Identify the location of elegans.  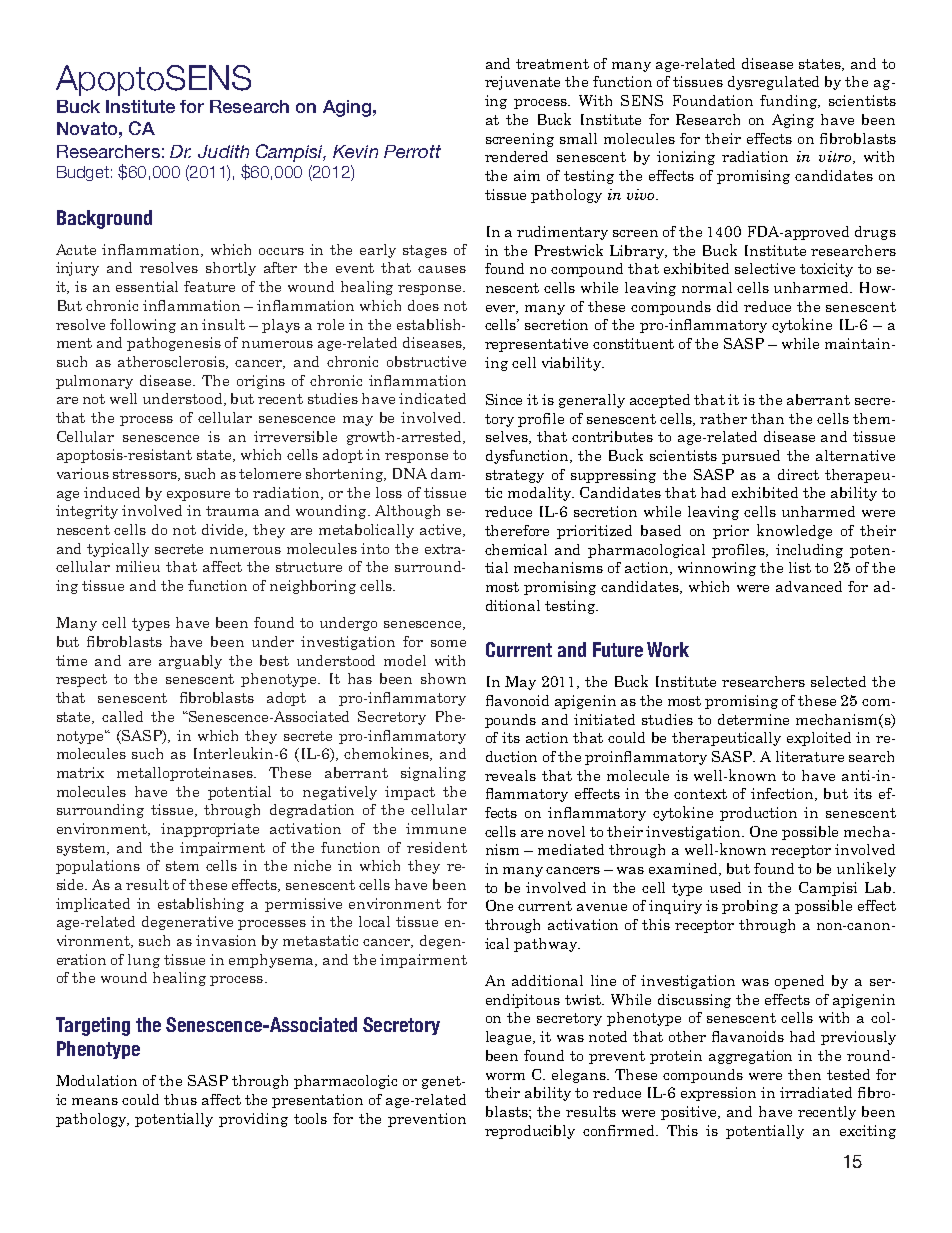
(580, 1076).
